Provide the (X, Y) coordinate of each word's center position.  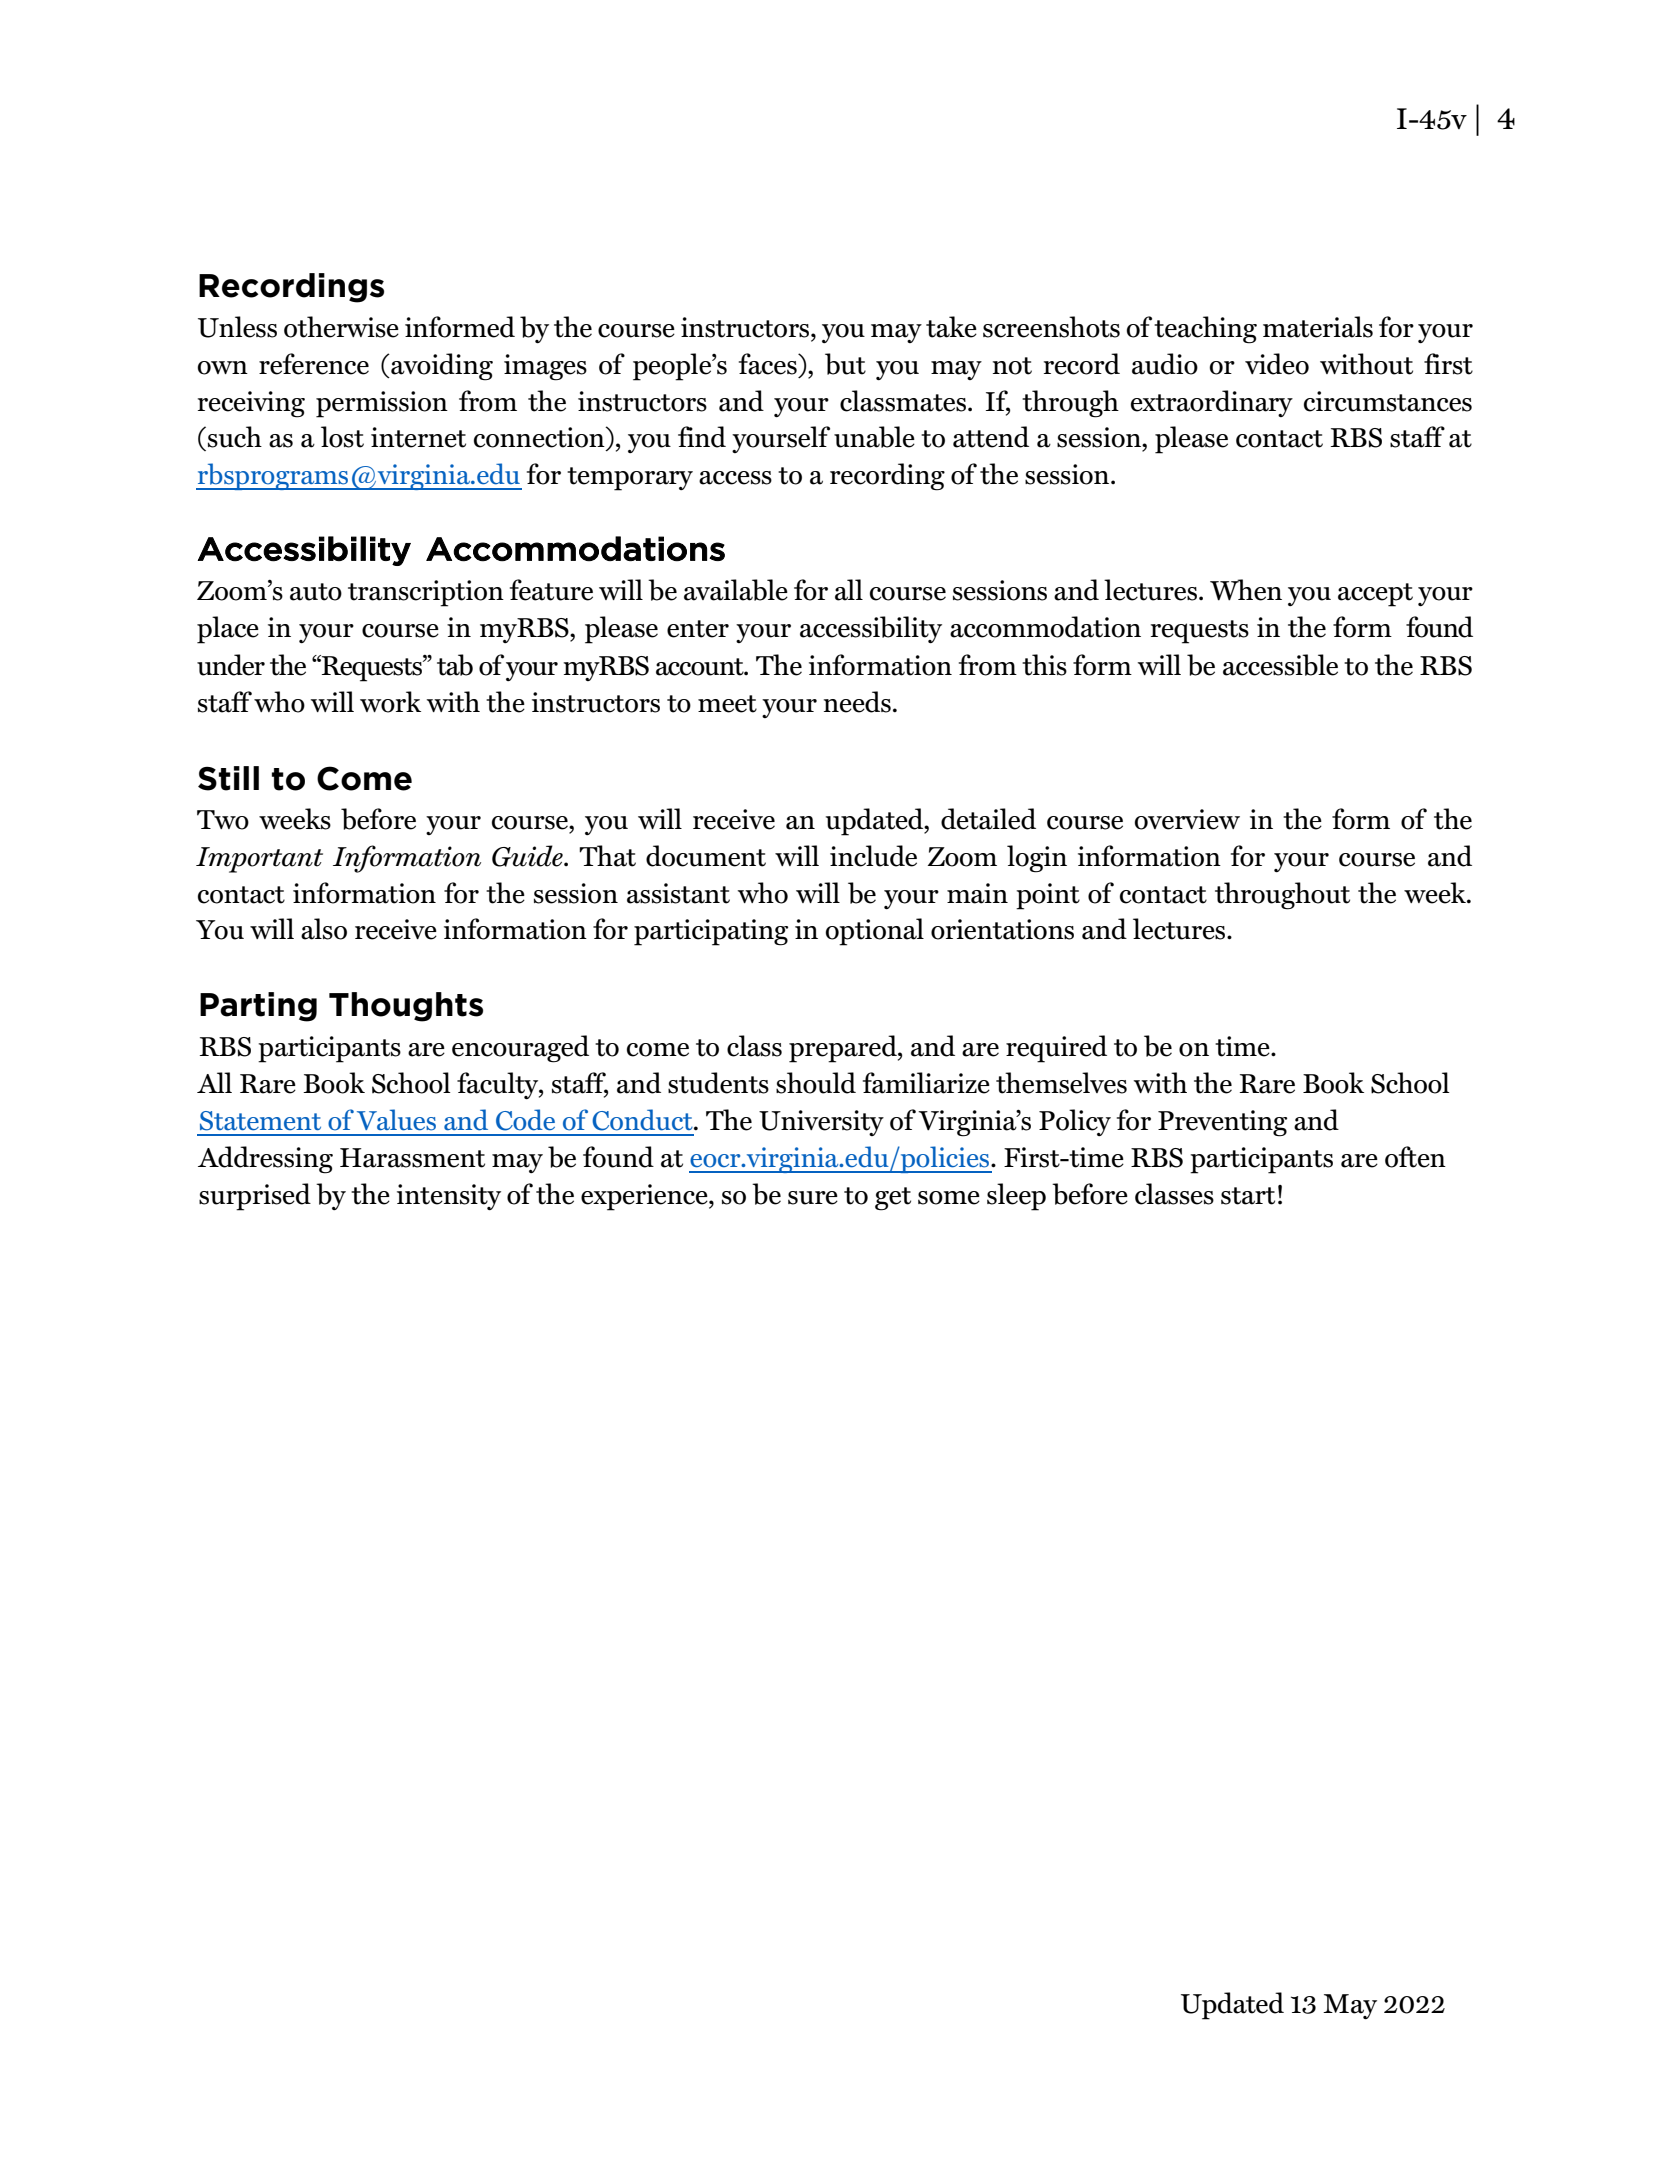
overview (1187, 819)
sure (813, 1198)
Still (228, 778)
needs (857, 702)
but (845, 364)
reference (314, 364)
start (1248, 1196)
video (1277, 364)
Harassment (412, 1158)
